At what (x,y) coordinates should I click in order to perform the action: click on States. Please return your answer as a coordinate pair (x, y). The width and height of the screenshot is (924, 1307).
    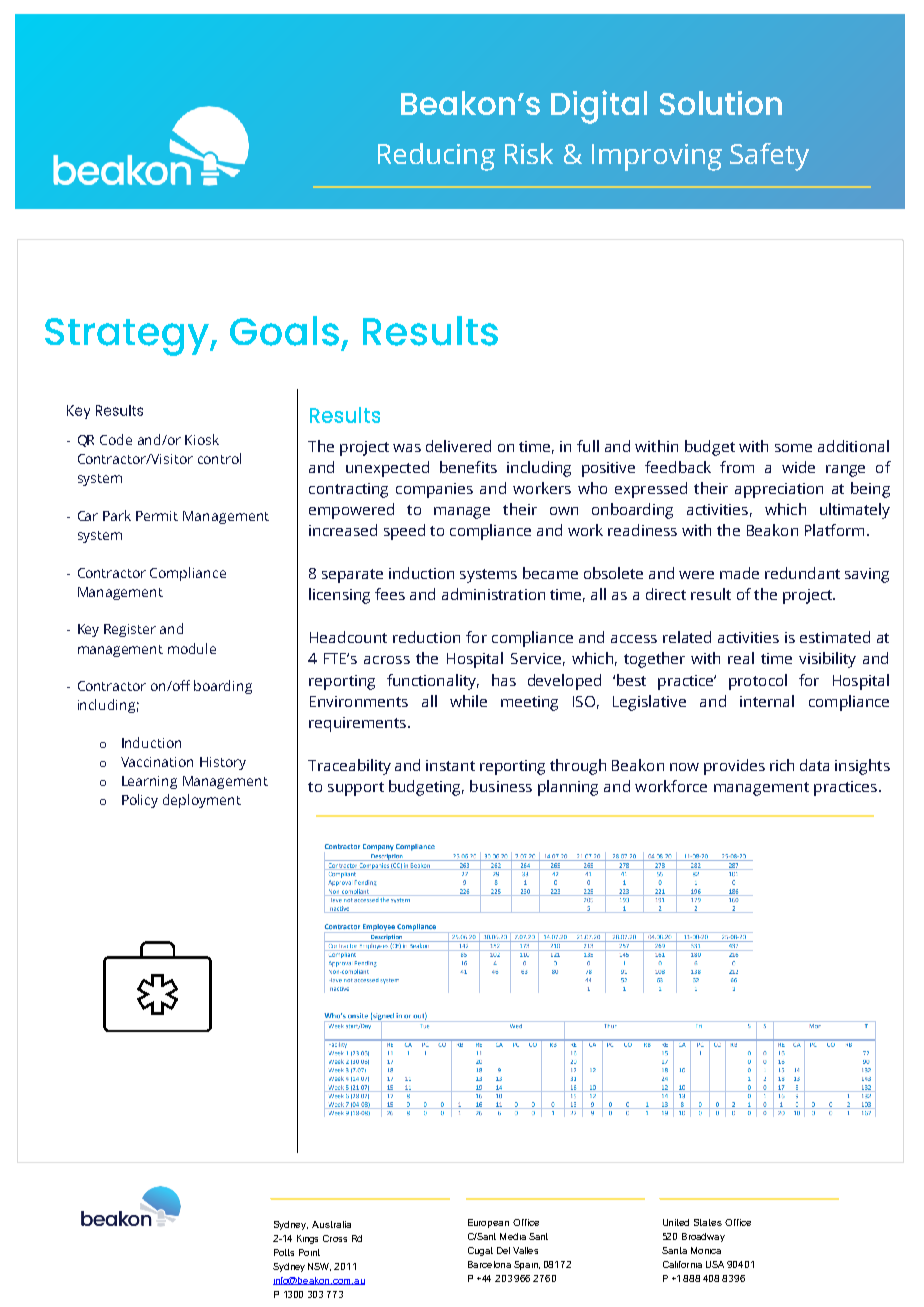
    Looking at the image, I should click on (708, 1222).
